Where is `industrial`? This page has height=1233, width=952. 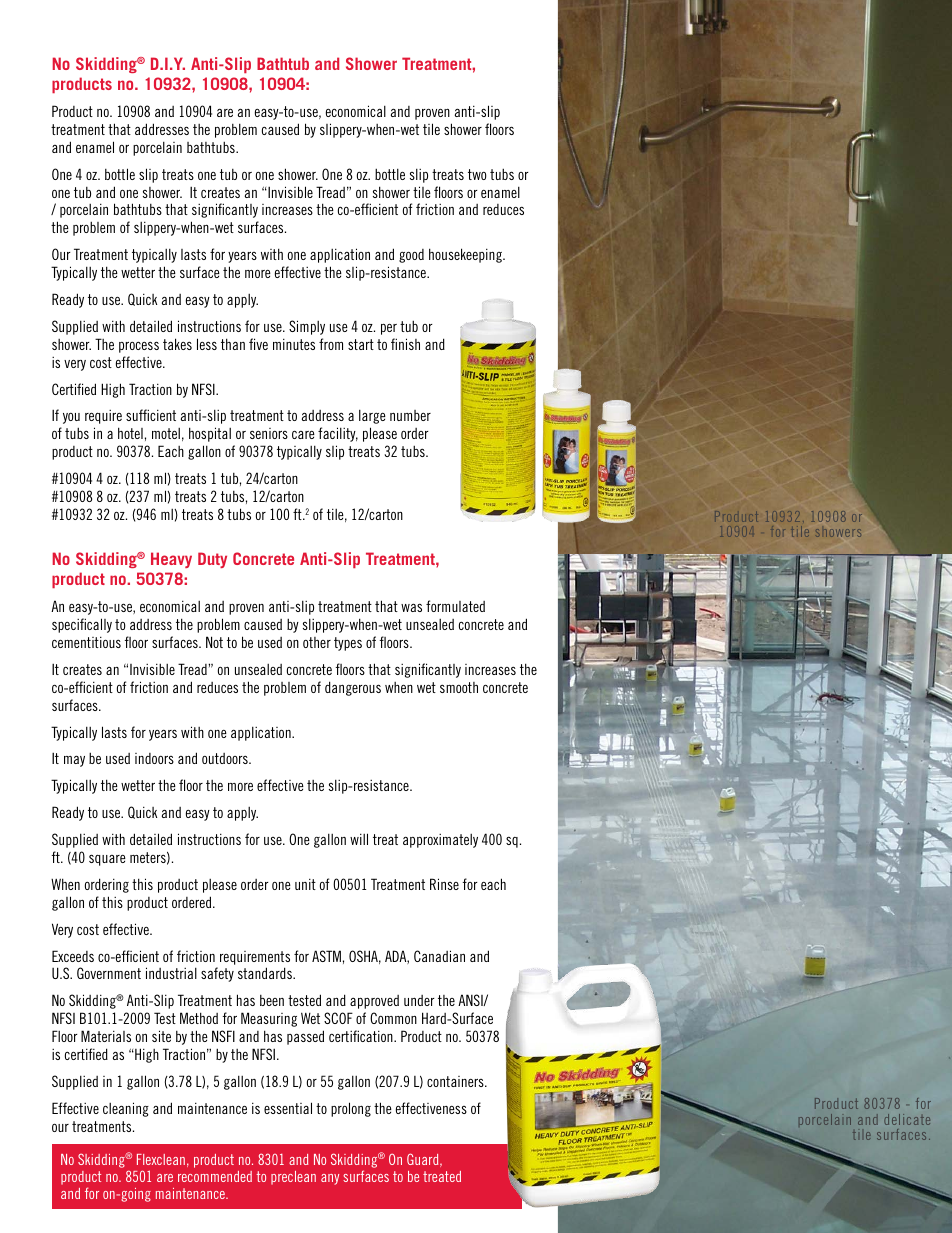 industrial is located at coordinates (171, 973).
